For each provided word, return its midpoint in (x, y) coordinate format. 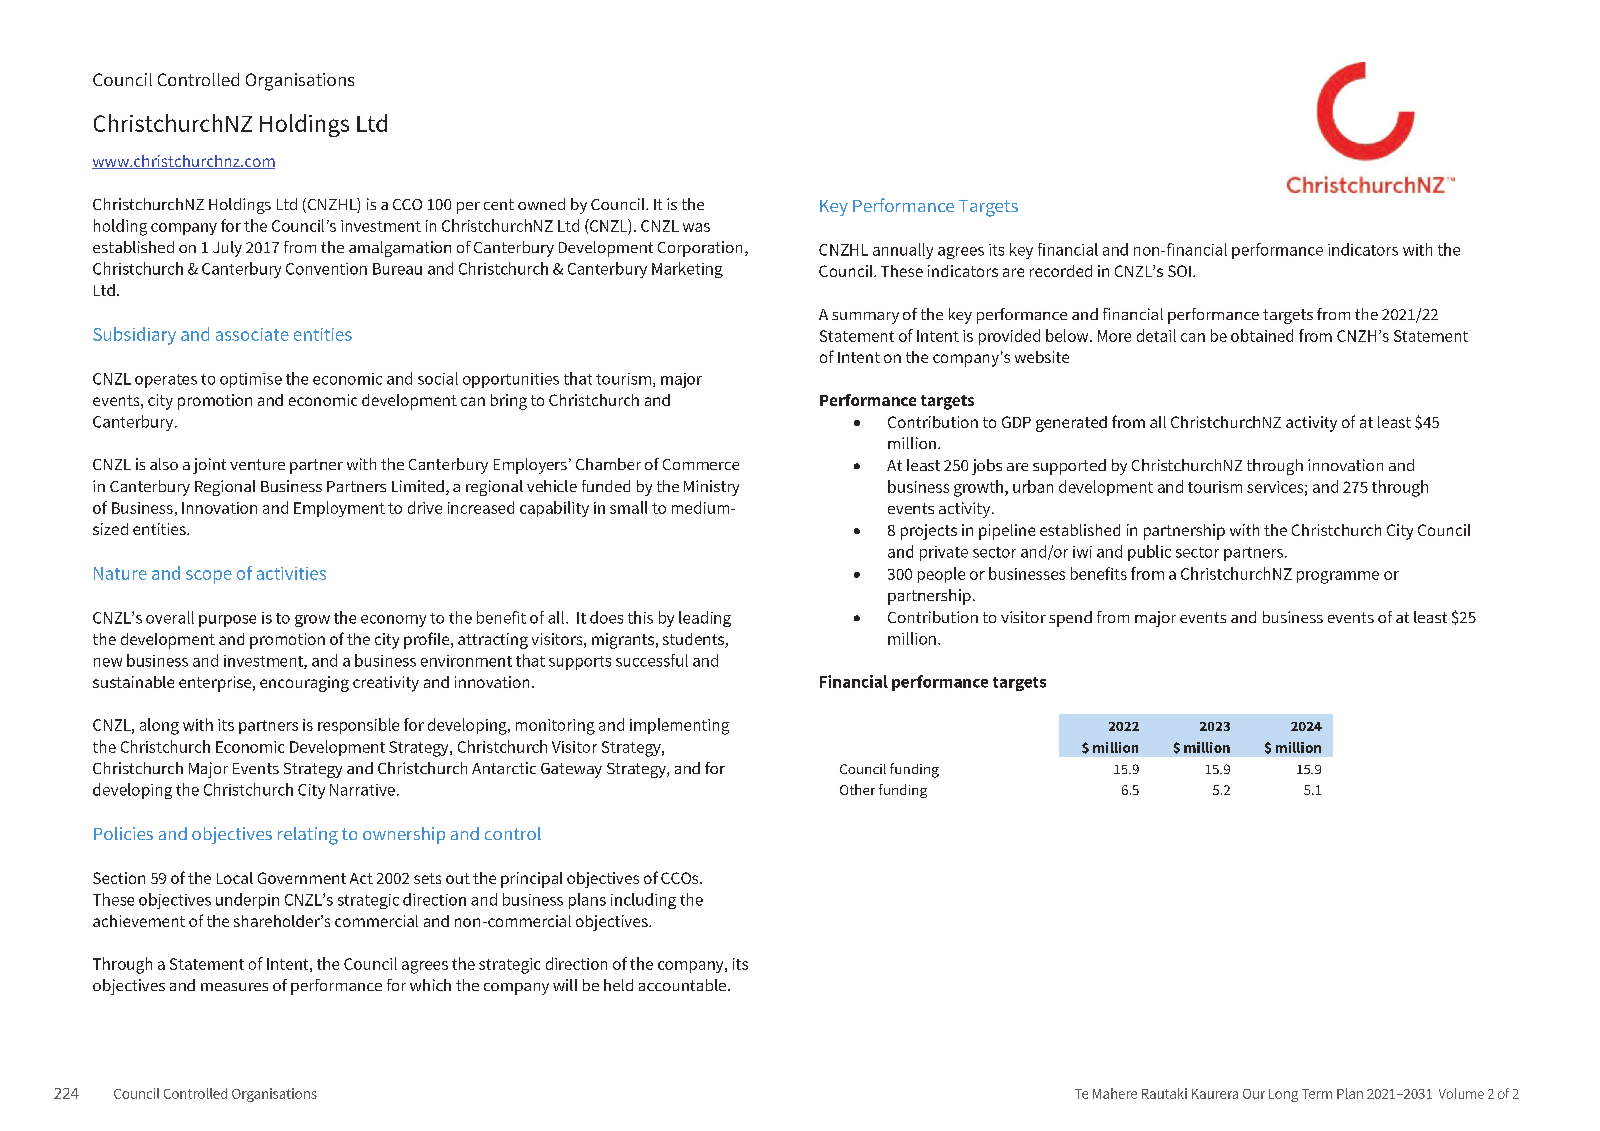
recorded (1061, 271)
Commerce (701, 464)
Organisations (300, 82)
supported (1069, 467)
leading (705, 619)
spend (1070, 619)
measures (234, 987)
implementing (679, 726)
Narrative (362, 790)
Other (857, 789)
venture (257, 464)
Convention (326, 269)
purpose (227, 621)
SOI (1179, 271)
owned (541, 204)
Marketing (687, 270)
